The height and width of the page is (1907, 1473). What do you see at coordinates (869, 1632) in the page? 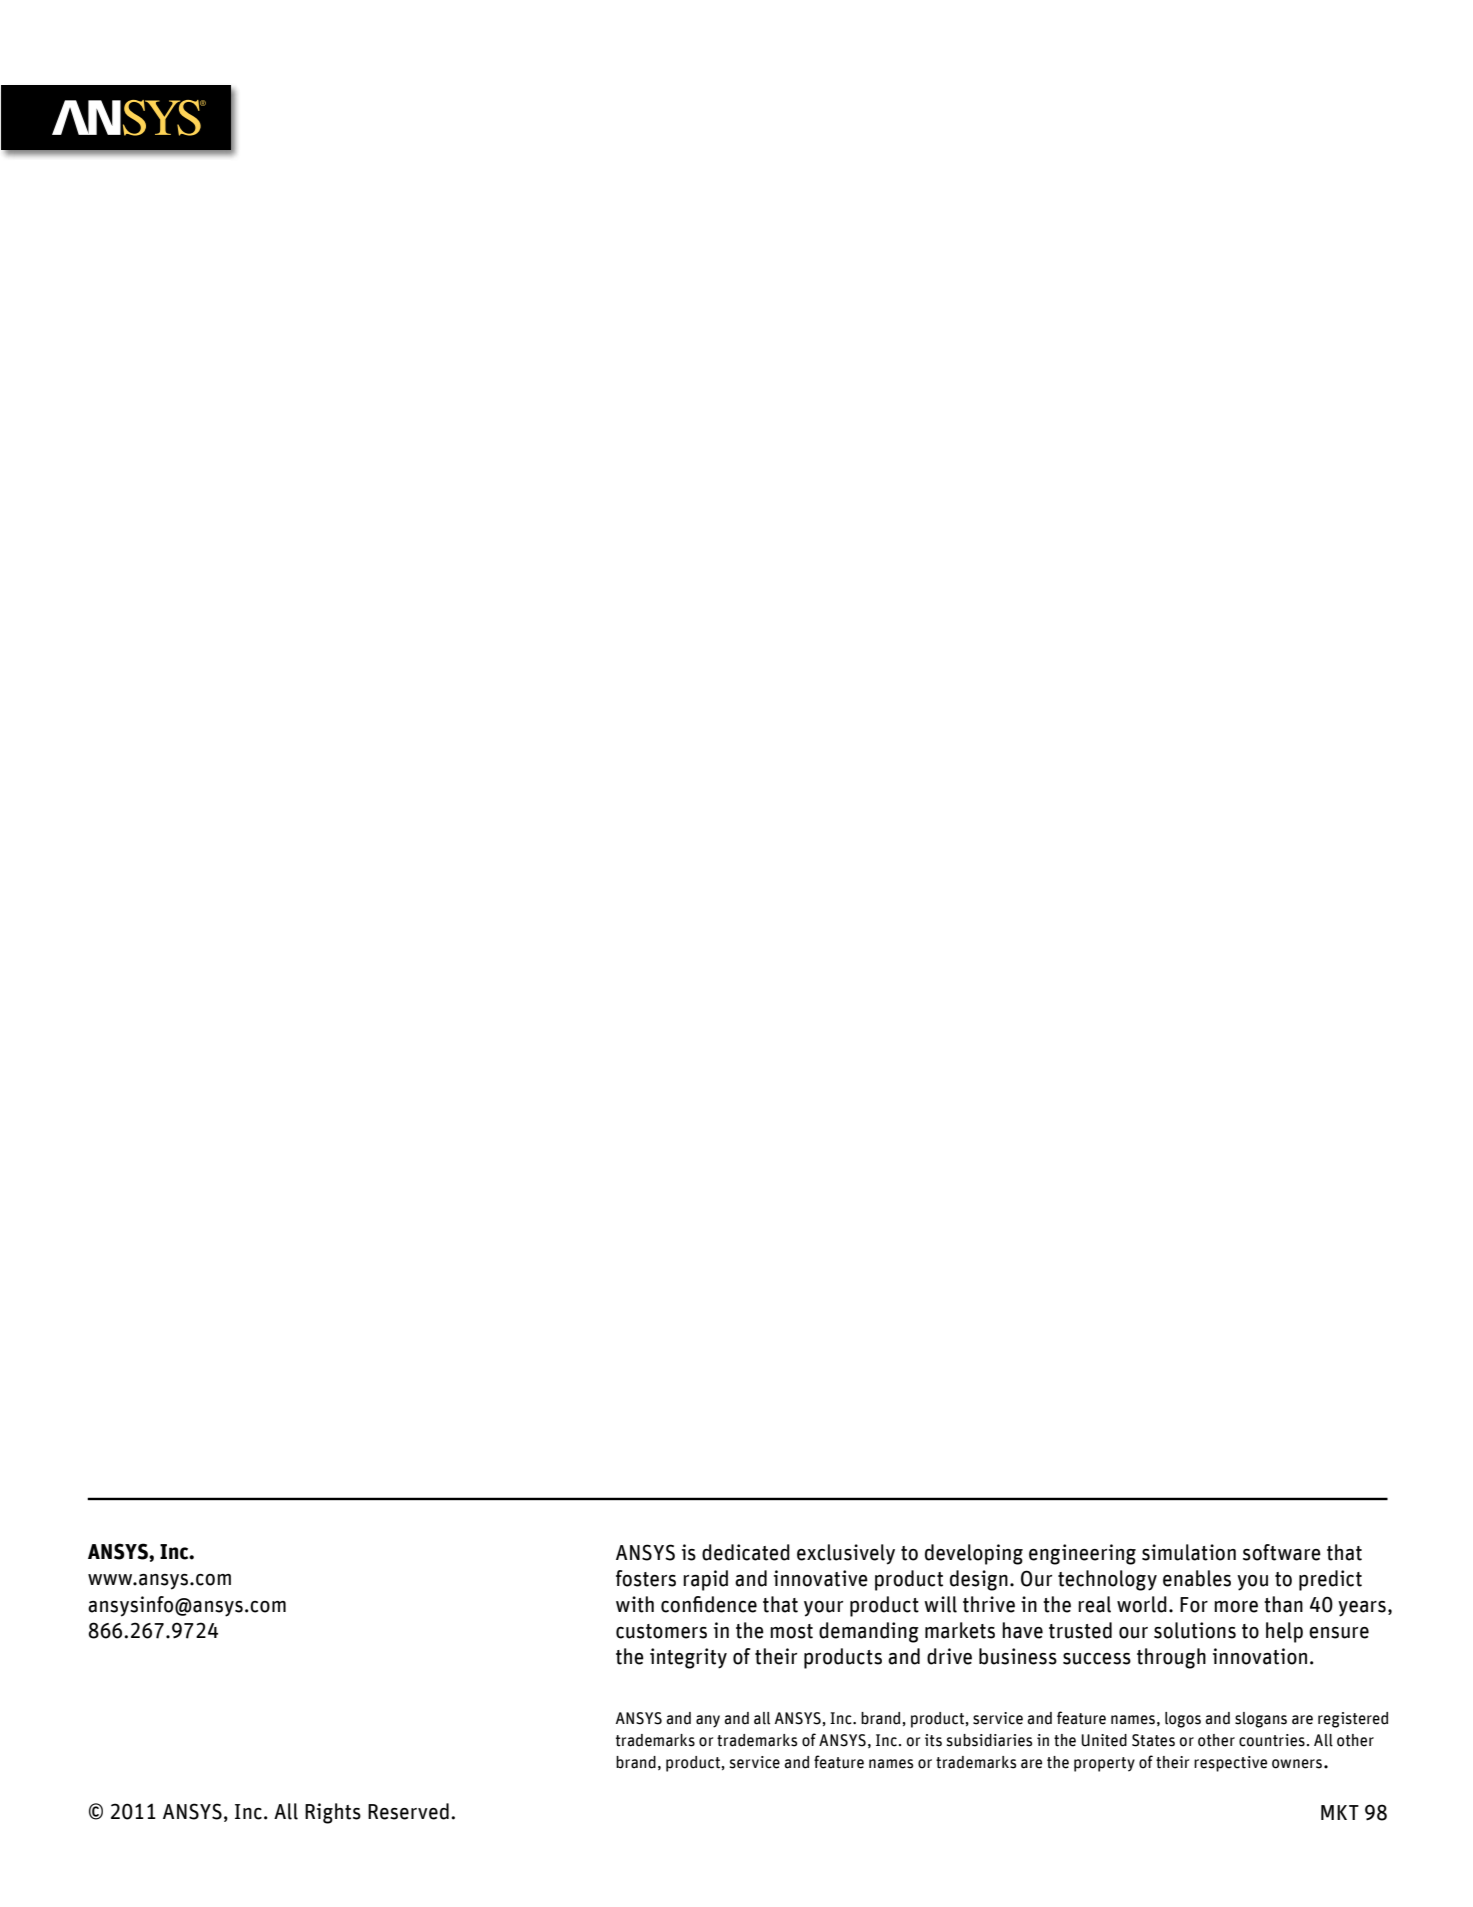
I see `demanding` at bounding box center [869, 1632].
